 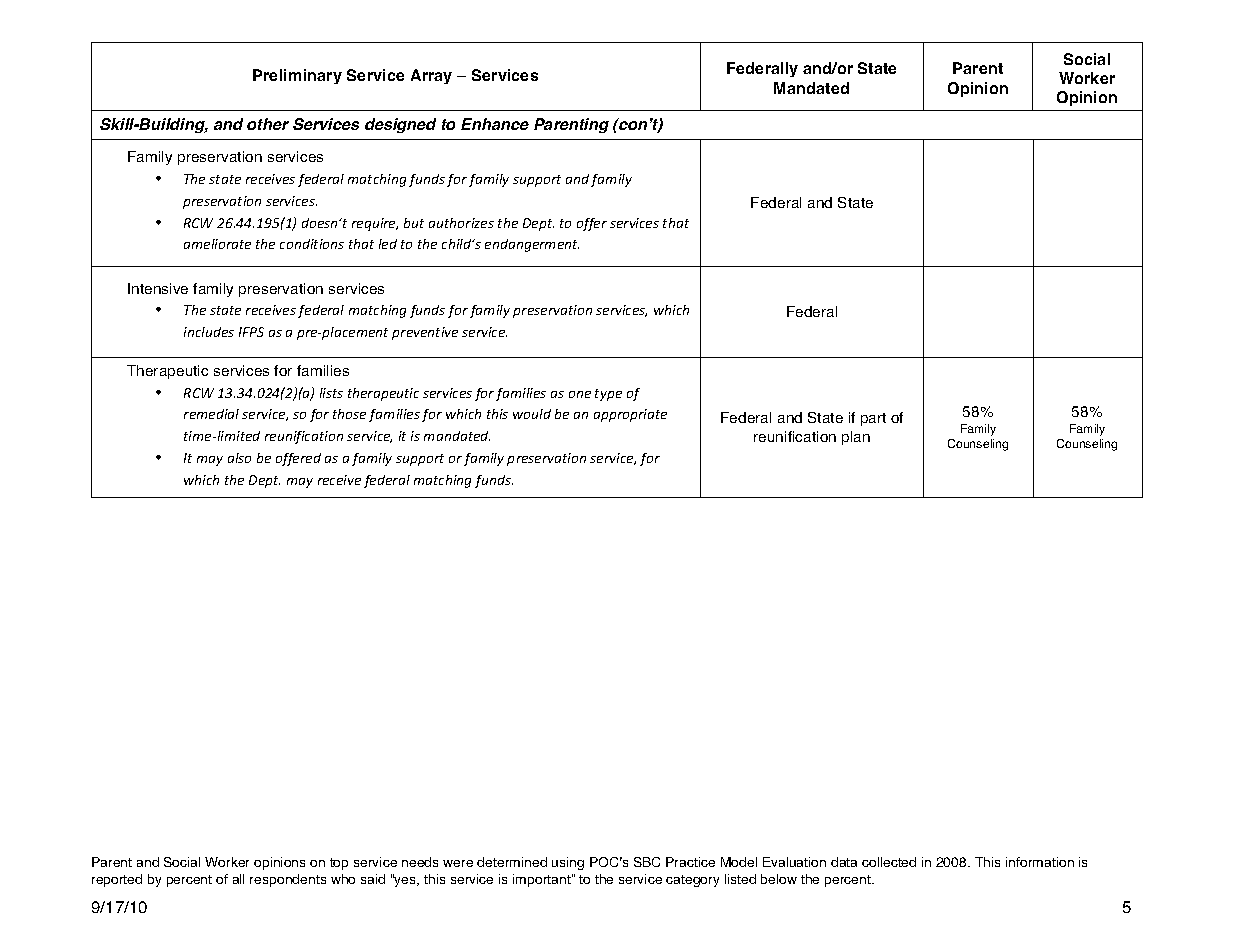 I want to click on Array, so click(x=431, y=76).
